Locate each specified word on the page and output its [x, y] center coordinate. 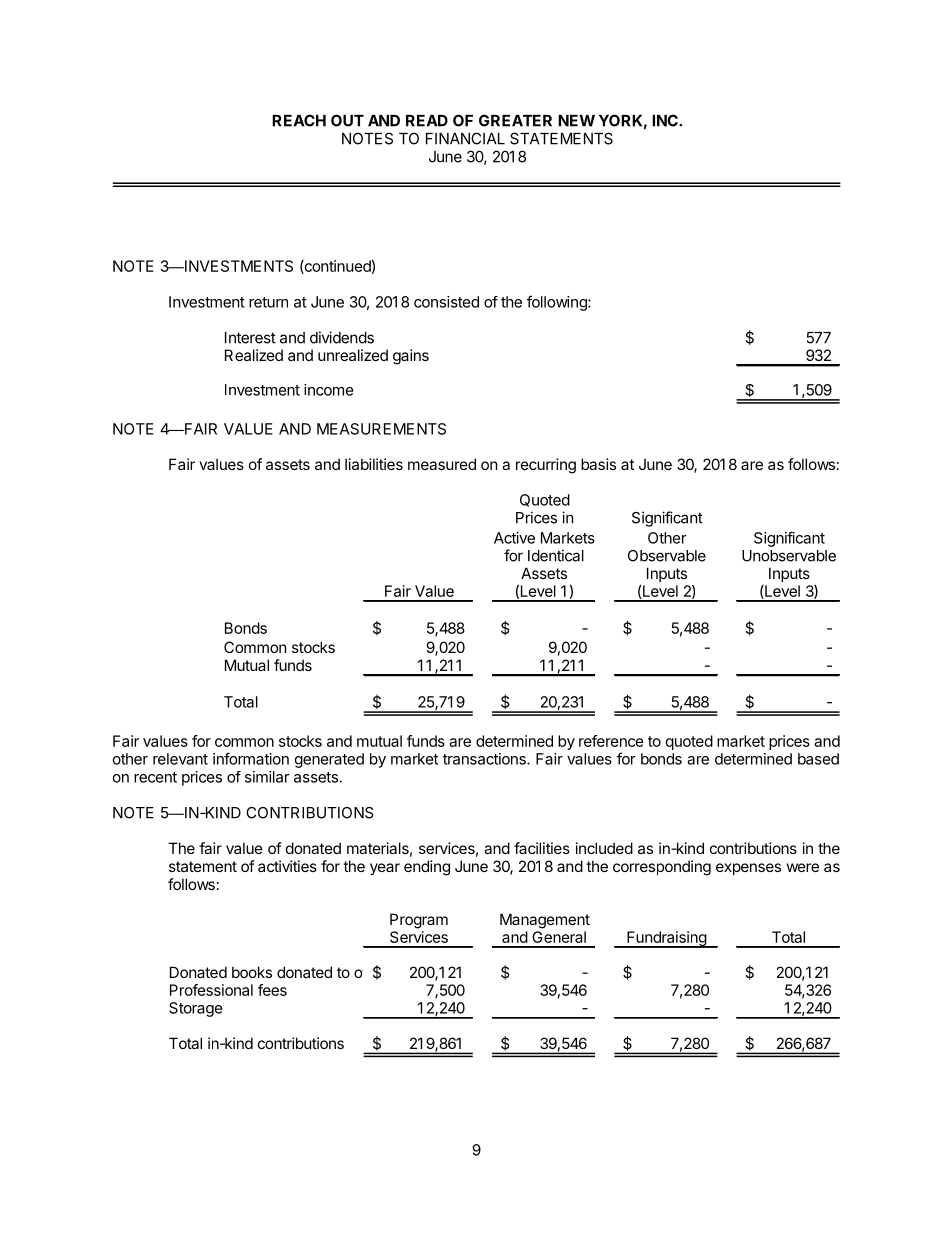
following [558, 303]
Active [514, 538]
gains [411, 357]
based [818, 759]
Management [545, 921]
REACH [299, 120]
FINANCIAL [465, 138]
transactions [485, 759]
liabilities [374, 464]
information [251, 758]
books [252, 972]
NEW [576, 121]
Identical [556, 555]
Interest [250, 338]
